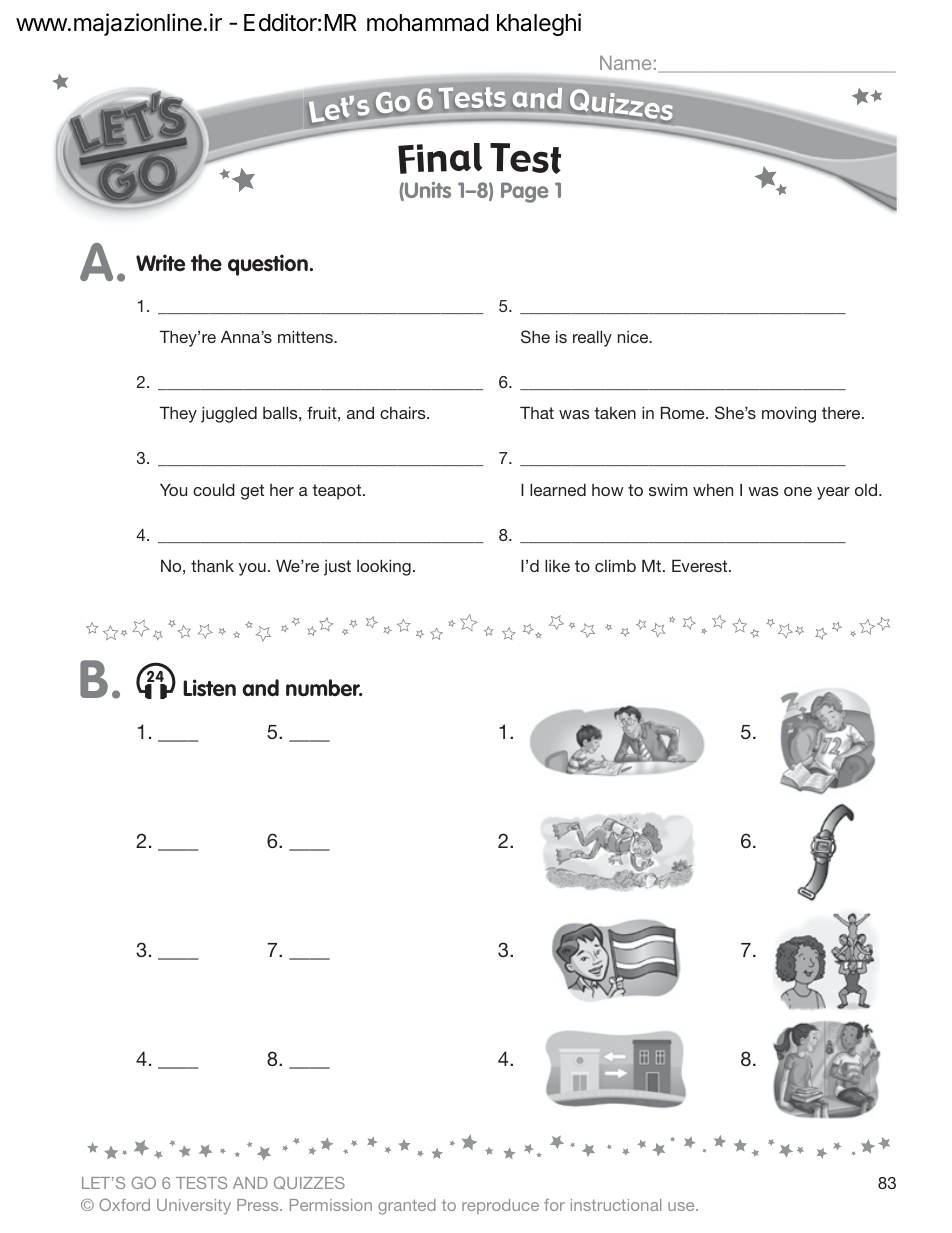  Describe the element at coordinates (682, 1206) in the screenshot. I see `use` at that location.
